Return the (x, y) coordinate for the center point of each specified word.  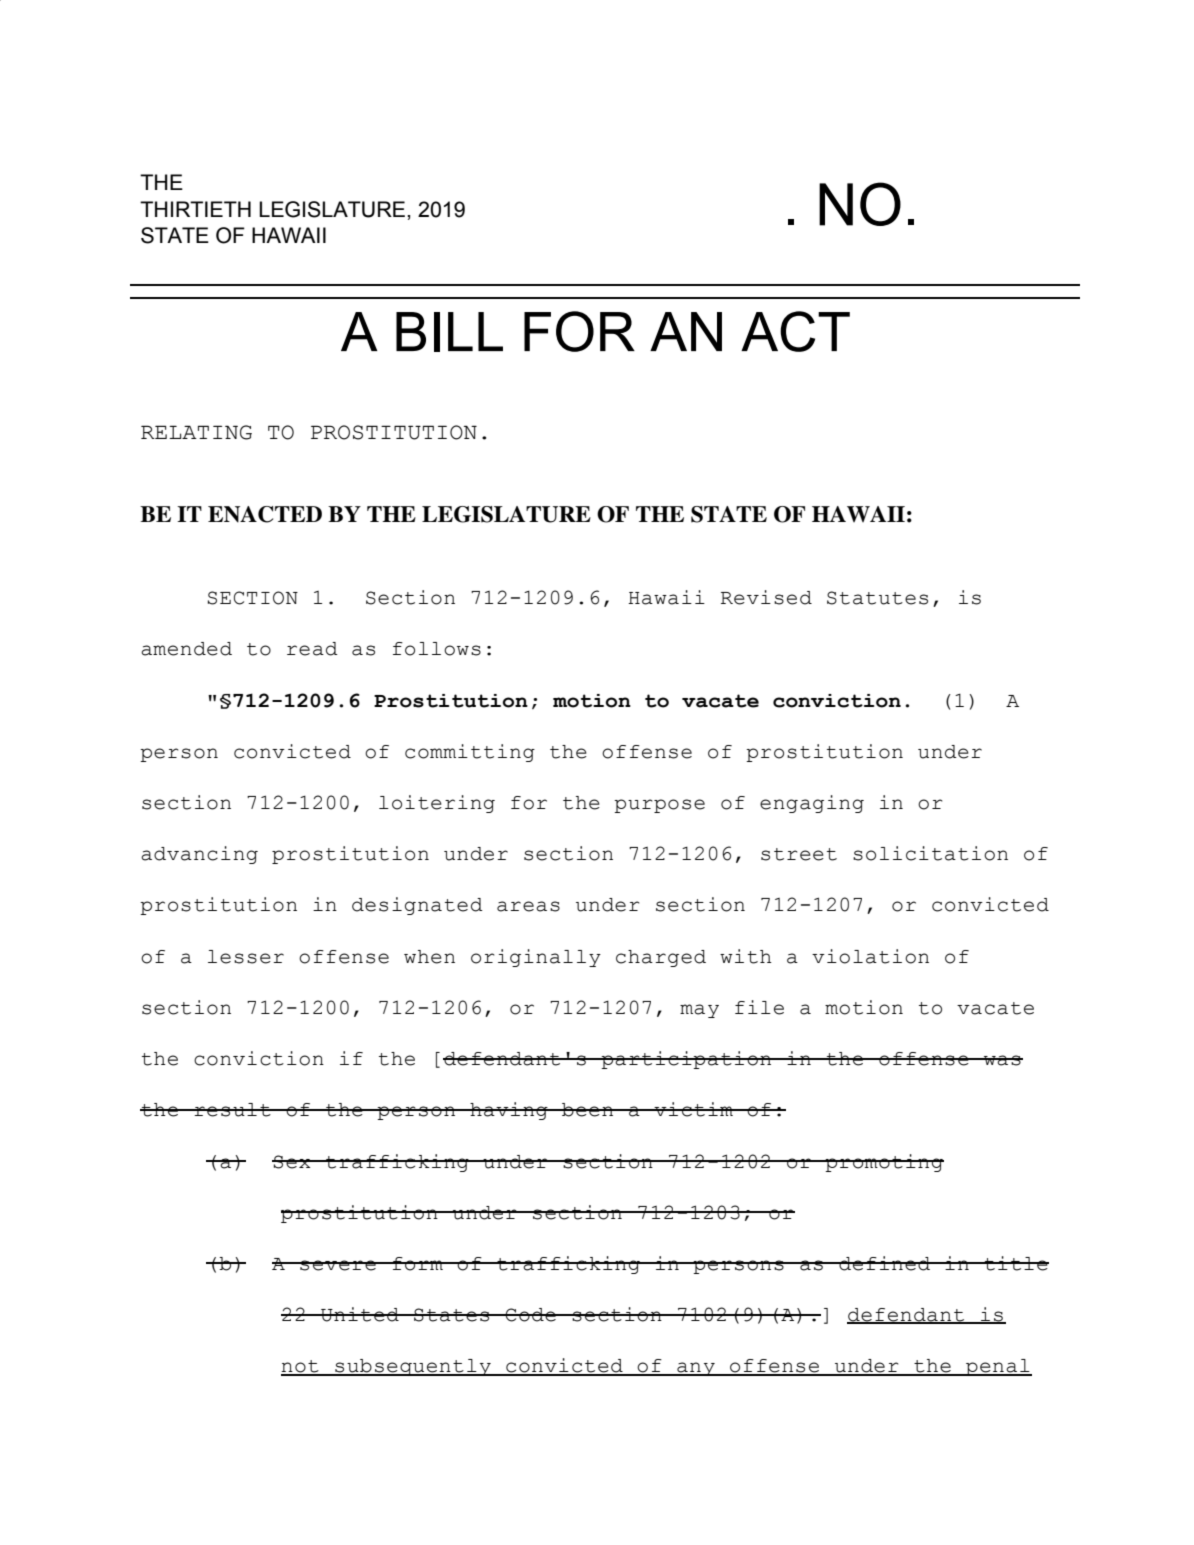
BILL (449, 332)
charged (661, 958)
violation (870, 956)
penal (998, 1367)
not (301, 1367)
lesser (246, 957)
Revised (766, 597)
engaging (812, 804)
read (312, 649)
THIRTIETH (195, 209)
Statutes (877, 598)
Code (531, 1315)
